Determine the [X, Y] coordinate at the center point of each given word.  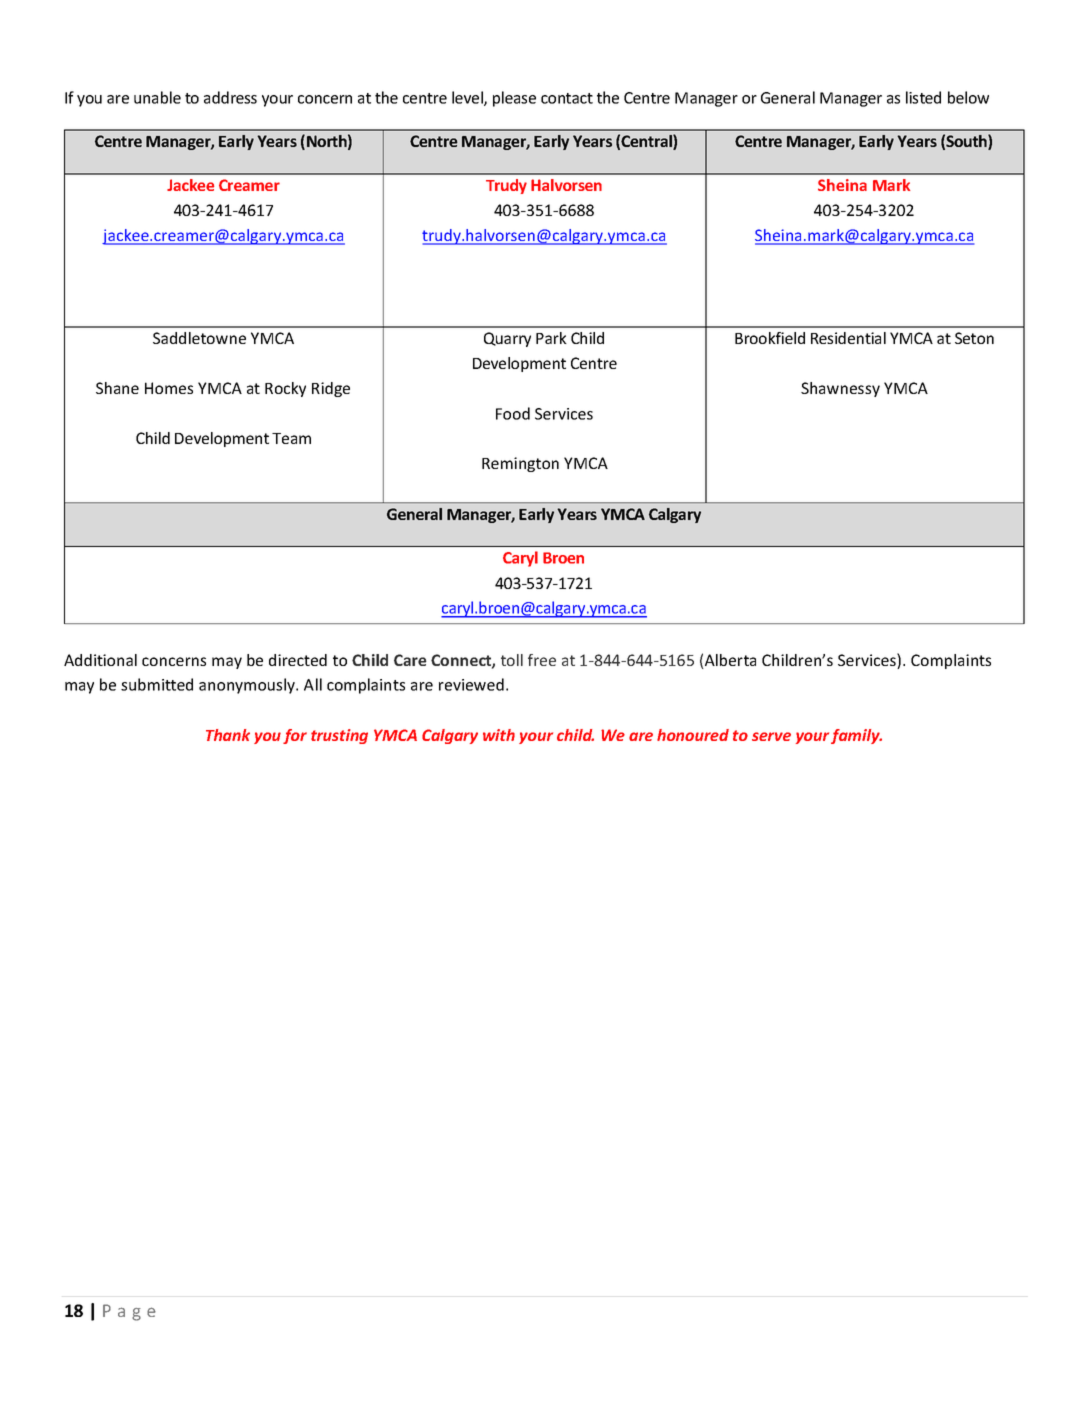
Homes [169, 388]
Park [551, 338]
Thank [228, 735]
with [499, 735]
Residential [848, 338]
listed [923, 97]
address [230, 97]
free [542, 660]
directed [298, 660]
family [856, 736]
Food [513, 413]
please [514, 99]
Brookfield [770, 338]
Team [291, 438]
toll [512, 660]
